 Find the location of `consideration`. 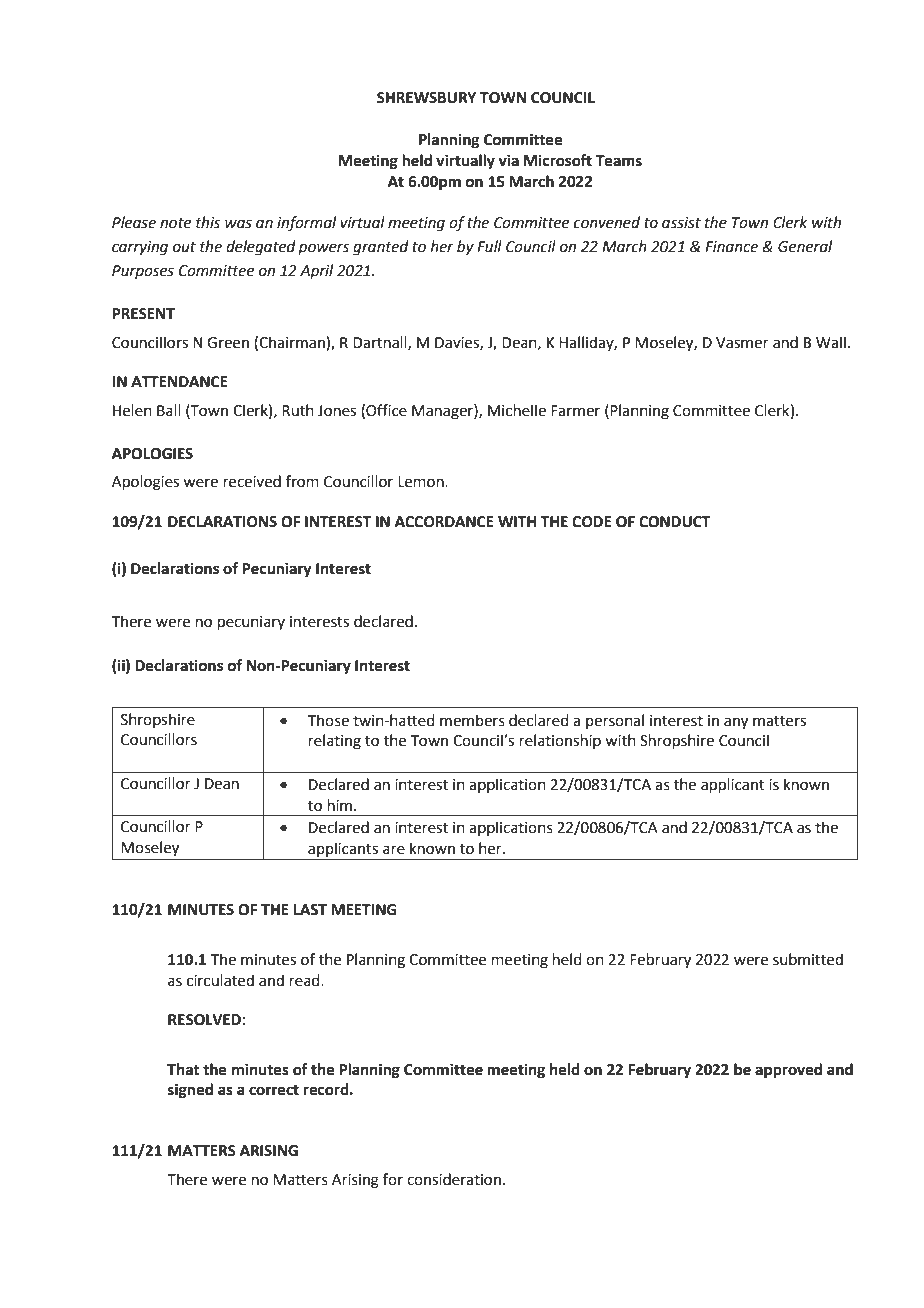

consideration is located at coordinates (454, 1179).
